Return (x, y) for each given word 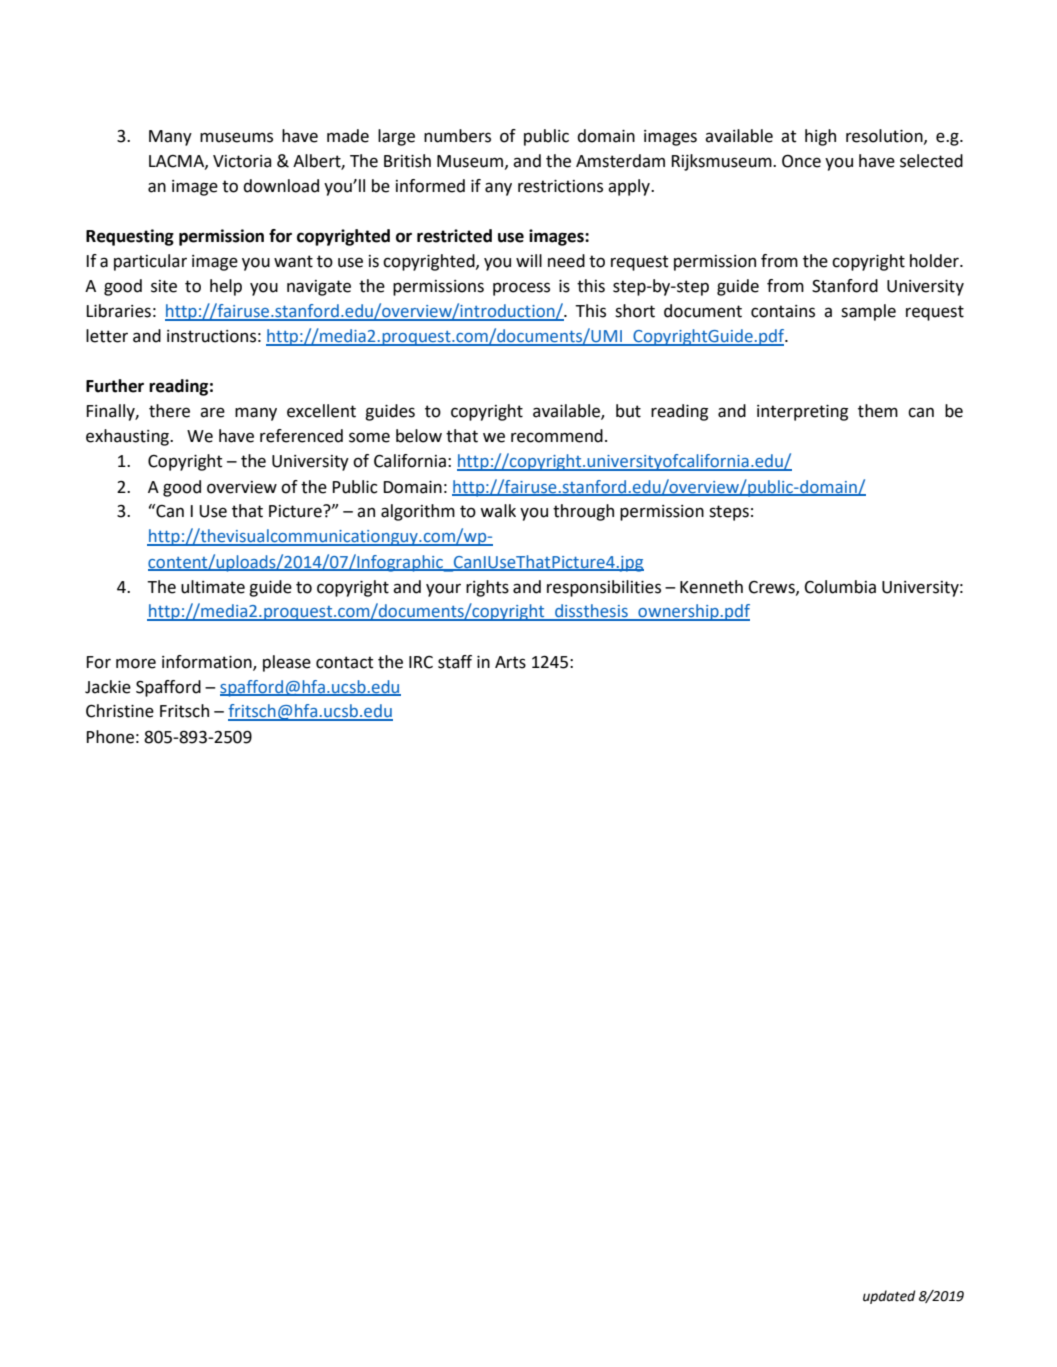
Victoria (242, 161)
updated (889, 1297)
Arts (510, 662)
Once (801, 161)
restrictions (560, 186)
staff (455, 662)
